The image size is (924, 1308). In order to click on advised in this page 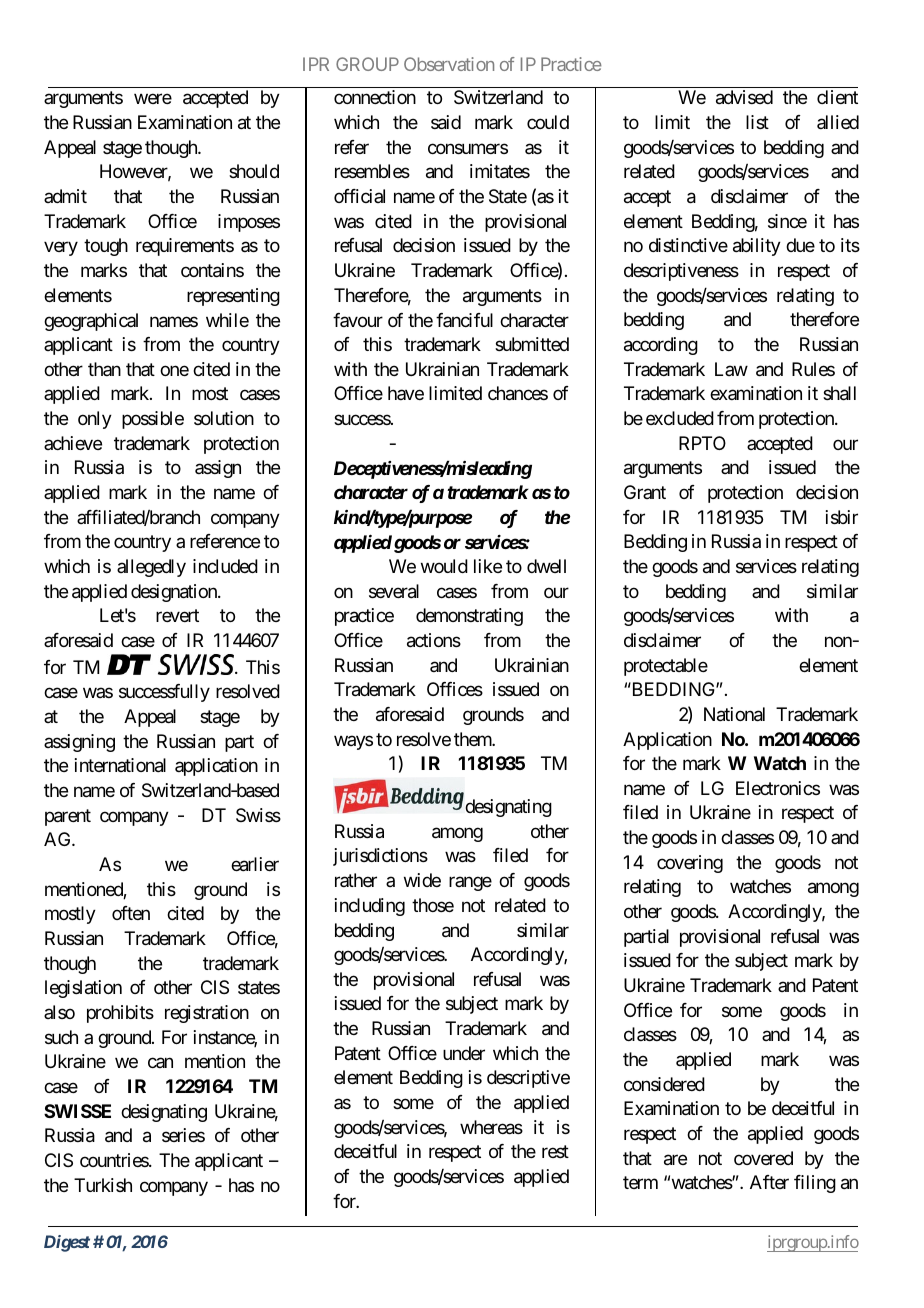, I will do `click(744, 97)`.
